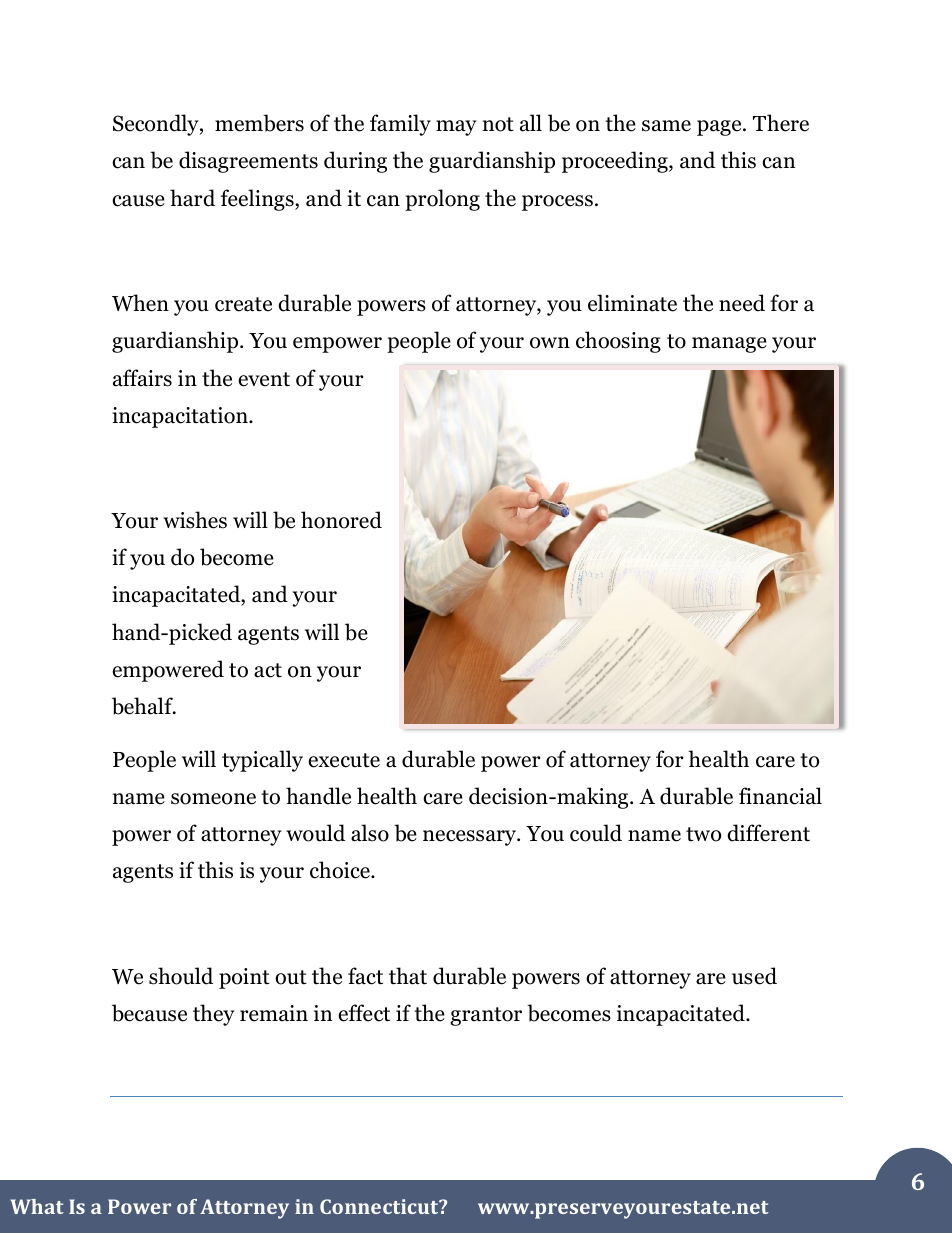  Describe the element at coordinates (143, 706) in the screenshot. I see `behalf` at that location.
